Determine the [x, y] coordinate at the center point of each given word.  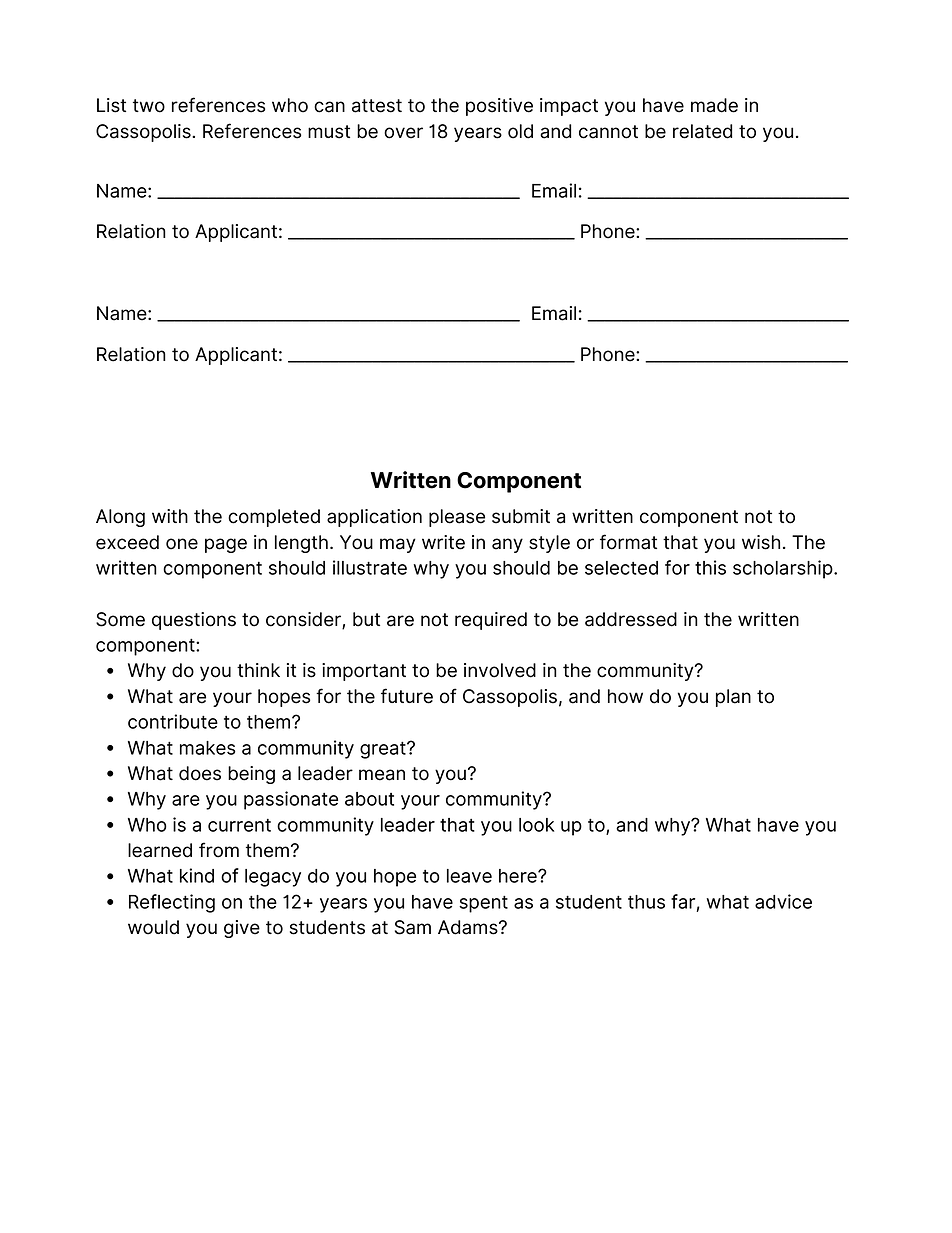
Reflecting [172, 903]
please [457, 518]
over [403, 133]
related [702, 131]
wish [761, 542]
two [149, 106]
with [170, 516]
